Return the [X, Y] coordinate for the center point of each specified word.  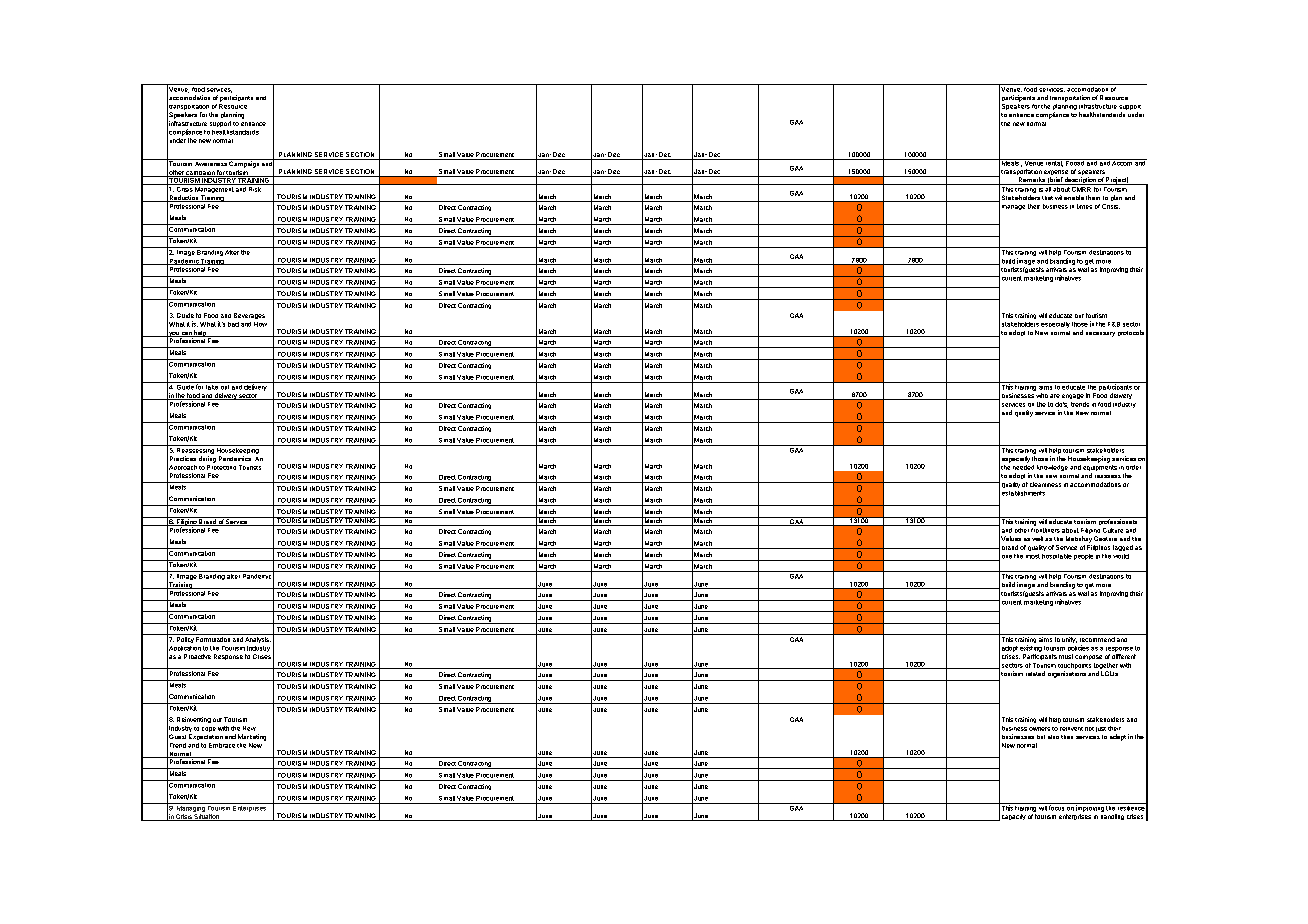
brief [1055, 181]
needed [1023, 467]
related [1035, 673]
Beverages [249, 316]
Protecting [221, 469]
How [260, 324]
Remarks [1031, 181]
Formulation [213, 639]
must [1066, 656]
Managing [190, 807]
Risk [255, 188]
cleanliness [1045, 484]
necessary [1100, 334]
